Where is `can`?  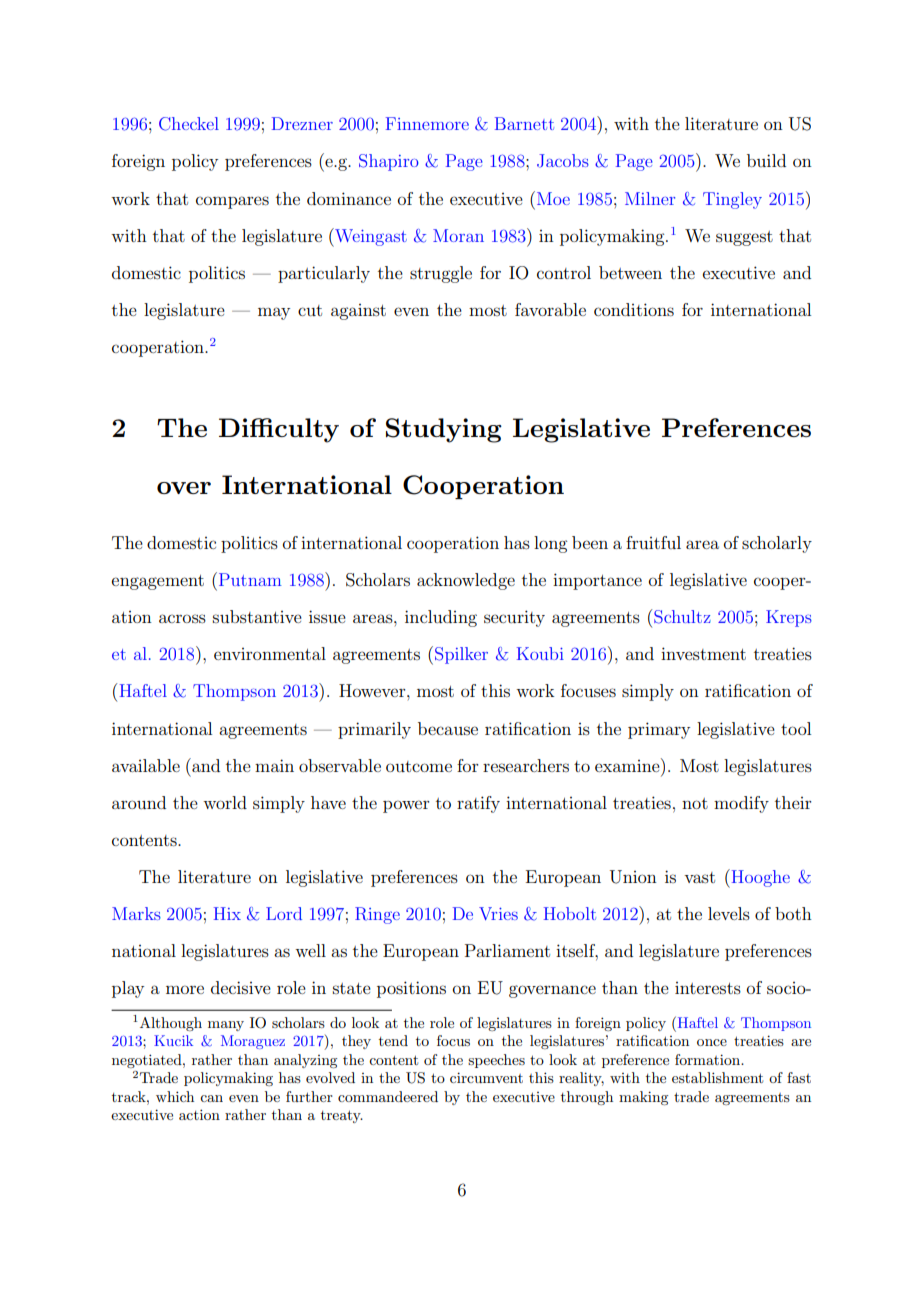
can is located at coordinates (211, 1098).
